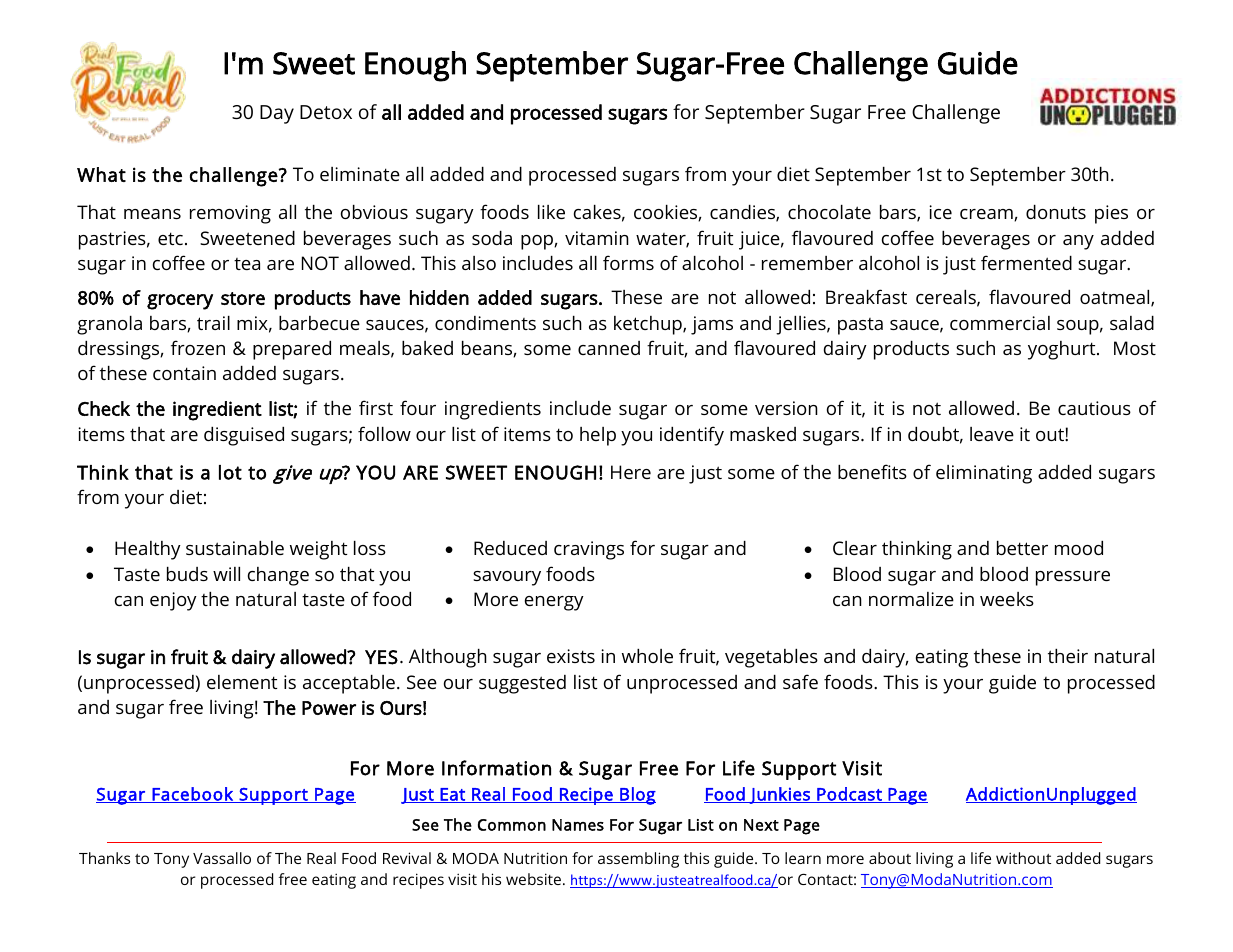 This screenshot has height=952, width=1233. What do you see at coordinates (230, 472) in the screenshot?
I see `lot` at bounding box center [230, 472].
